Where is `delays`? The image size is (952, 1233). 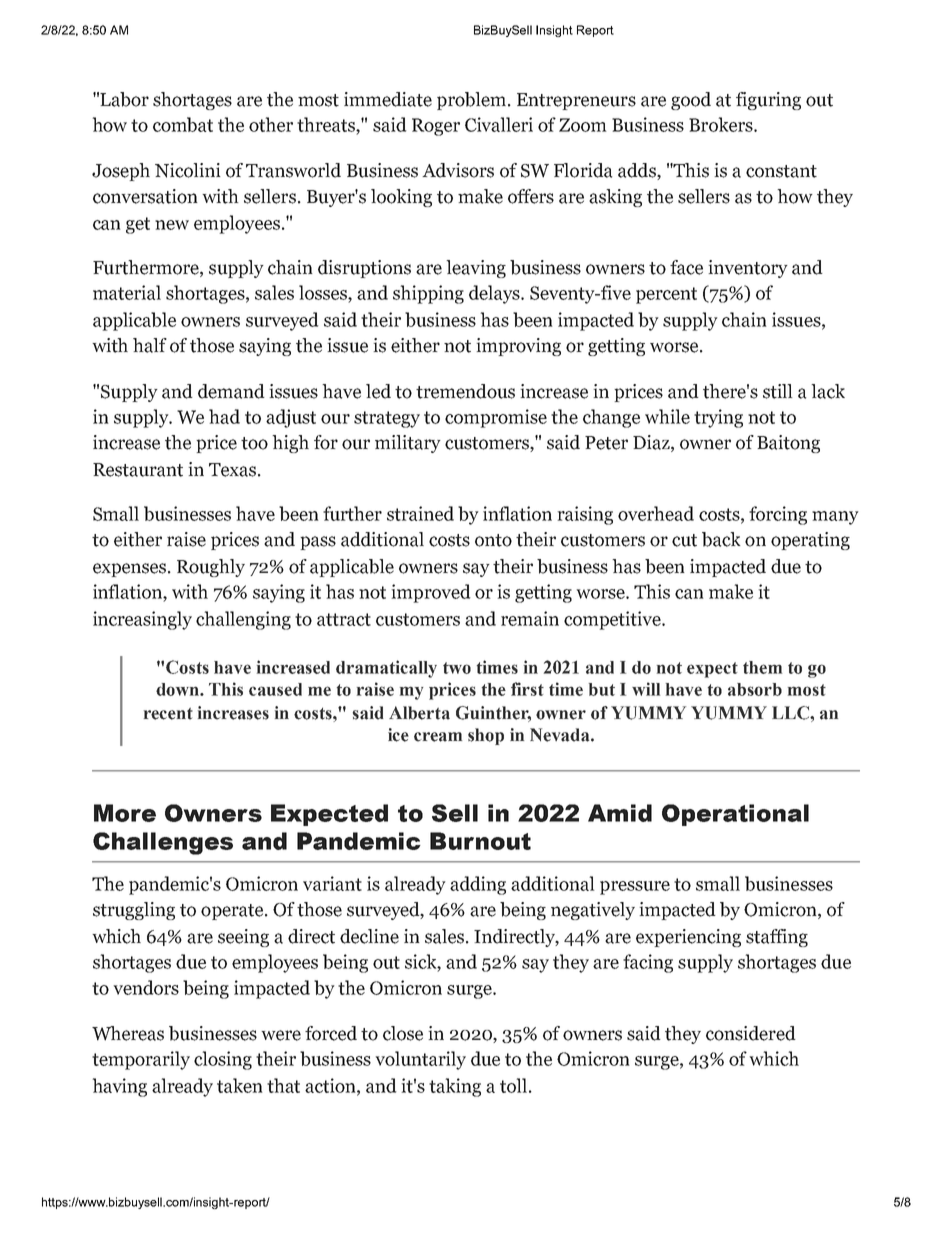 delays is located at coordinates (495, 294).
